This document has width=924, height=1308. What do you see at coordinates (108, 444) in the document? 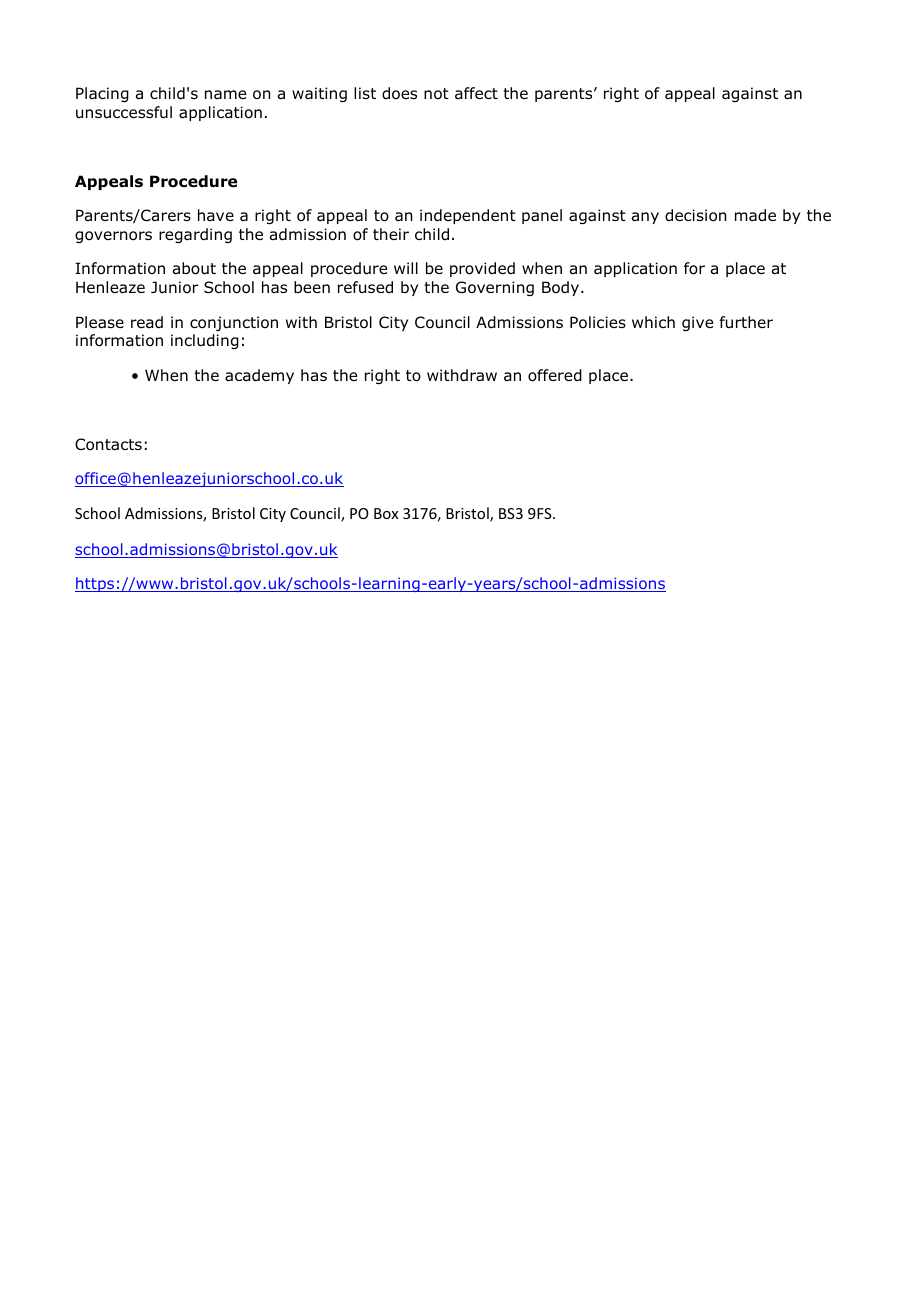
I see `Contacts` at bounding box center [108, 444].
